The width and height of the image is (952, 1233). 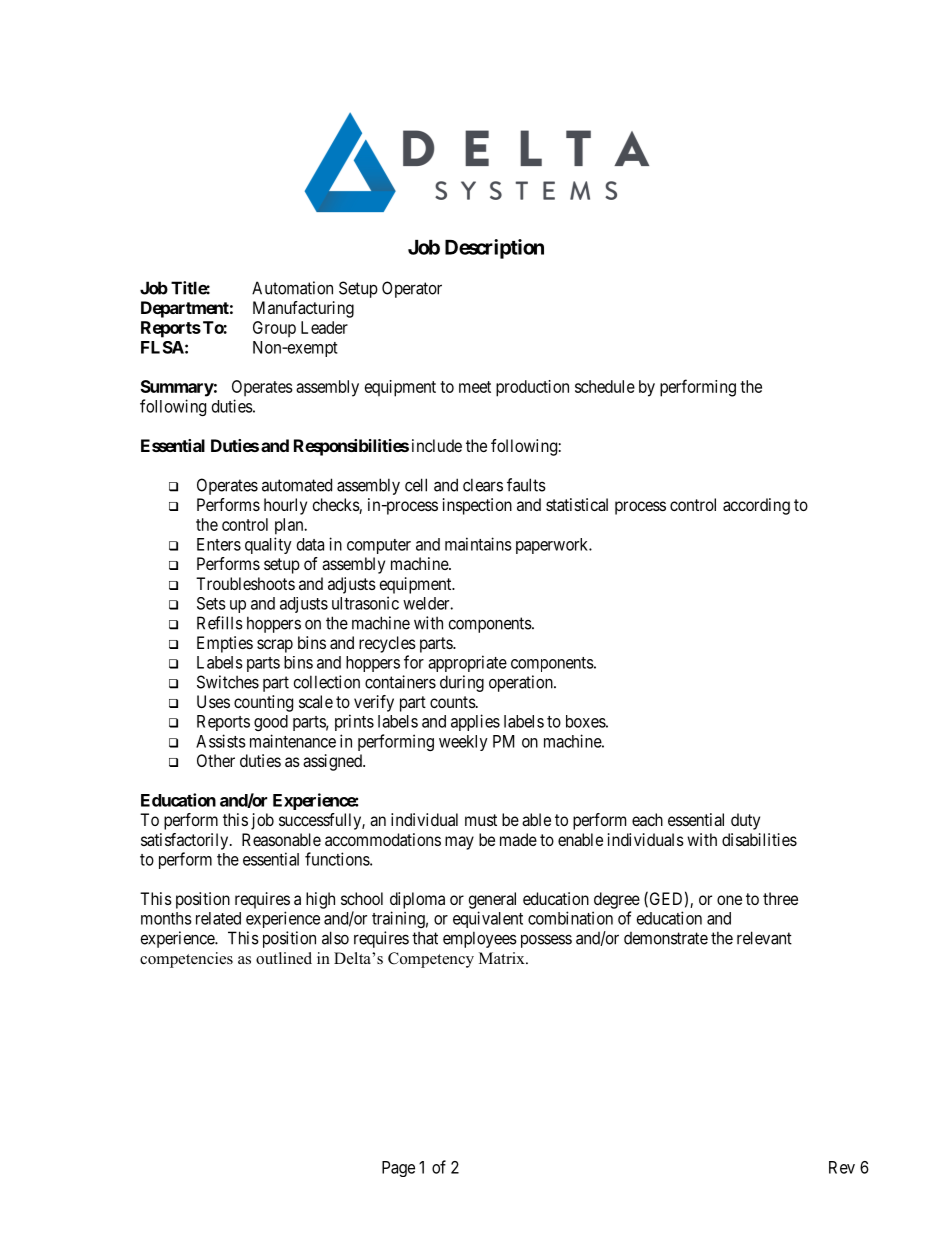 I want to click on maintains, so click(x=478, y=544).
